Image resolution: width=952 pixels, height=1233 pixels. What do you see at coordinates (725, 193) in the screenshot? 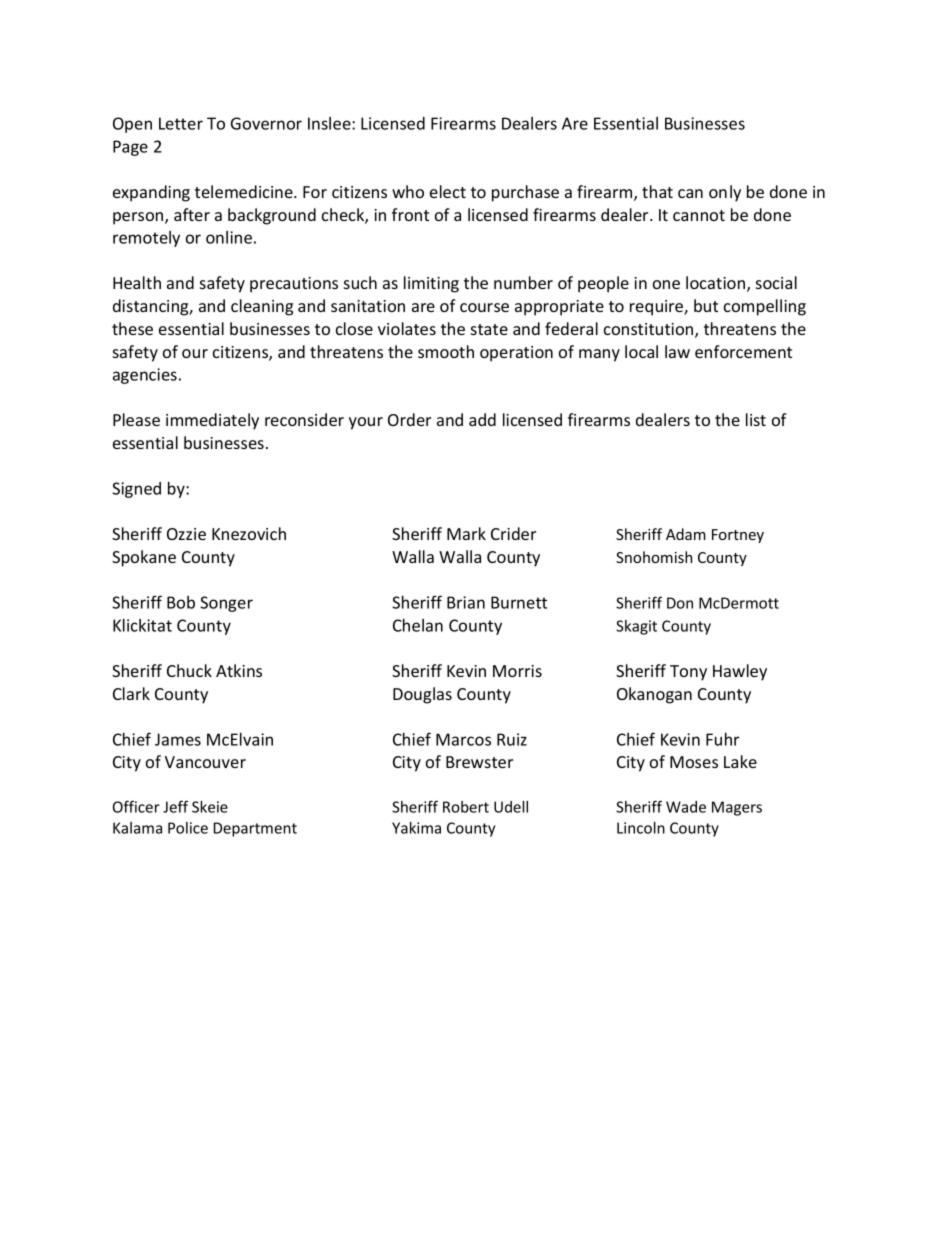
I see `only` at bounding box center [725, 193].
